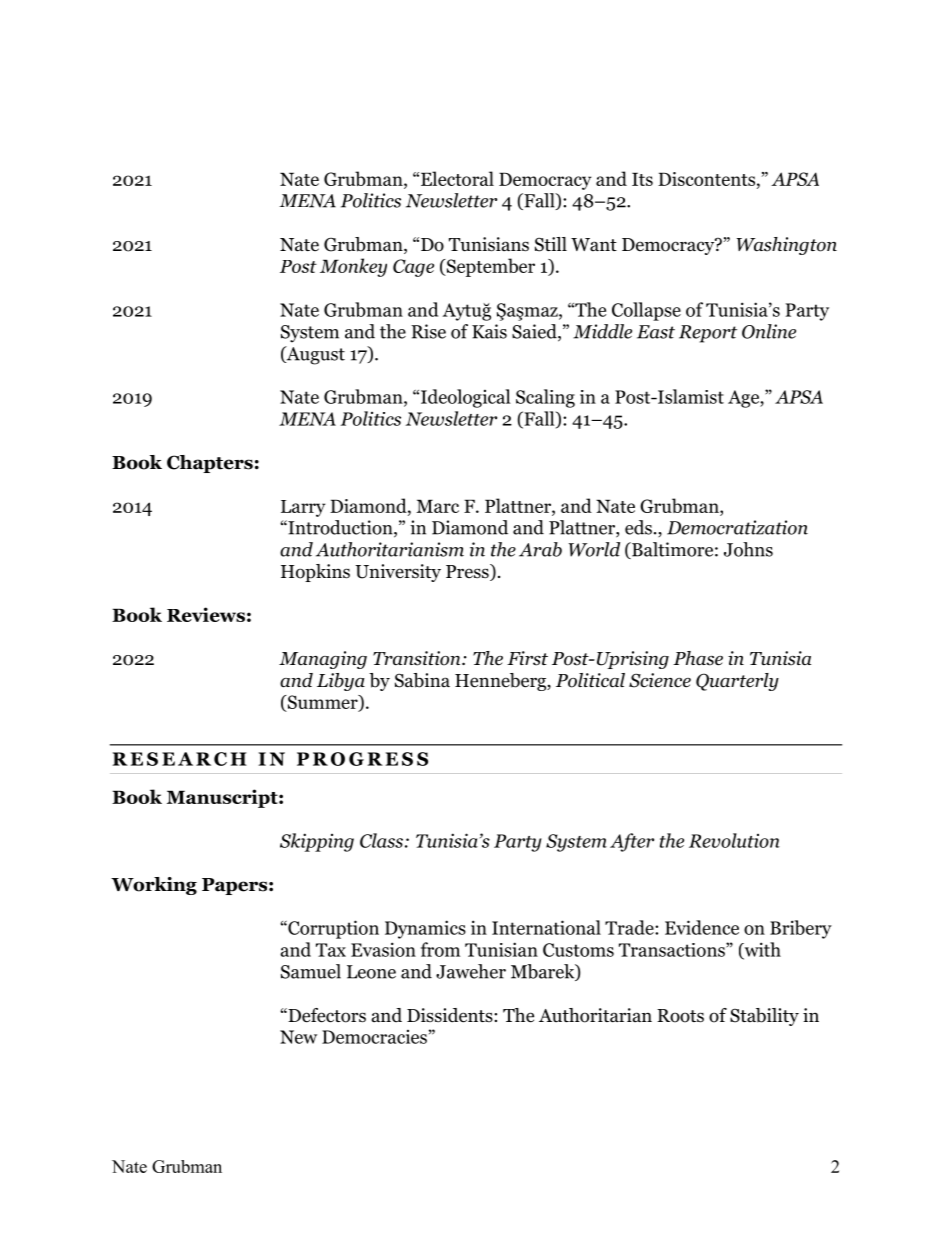 The height and width of the page is (1233, 952). What do you see at coordinates (764, 1017) in the page?
I see `Stability` at bounding box center [764, 1017].
